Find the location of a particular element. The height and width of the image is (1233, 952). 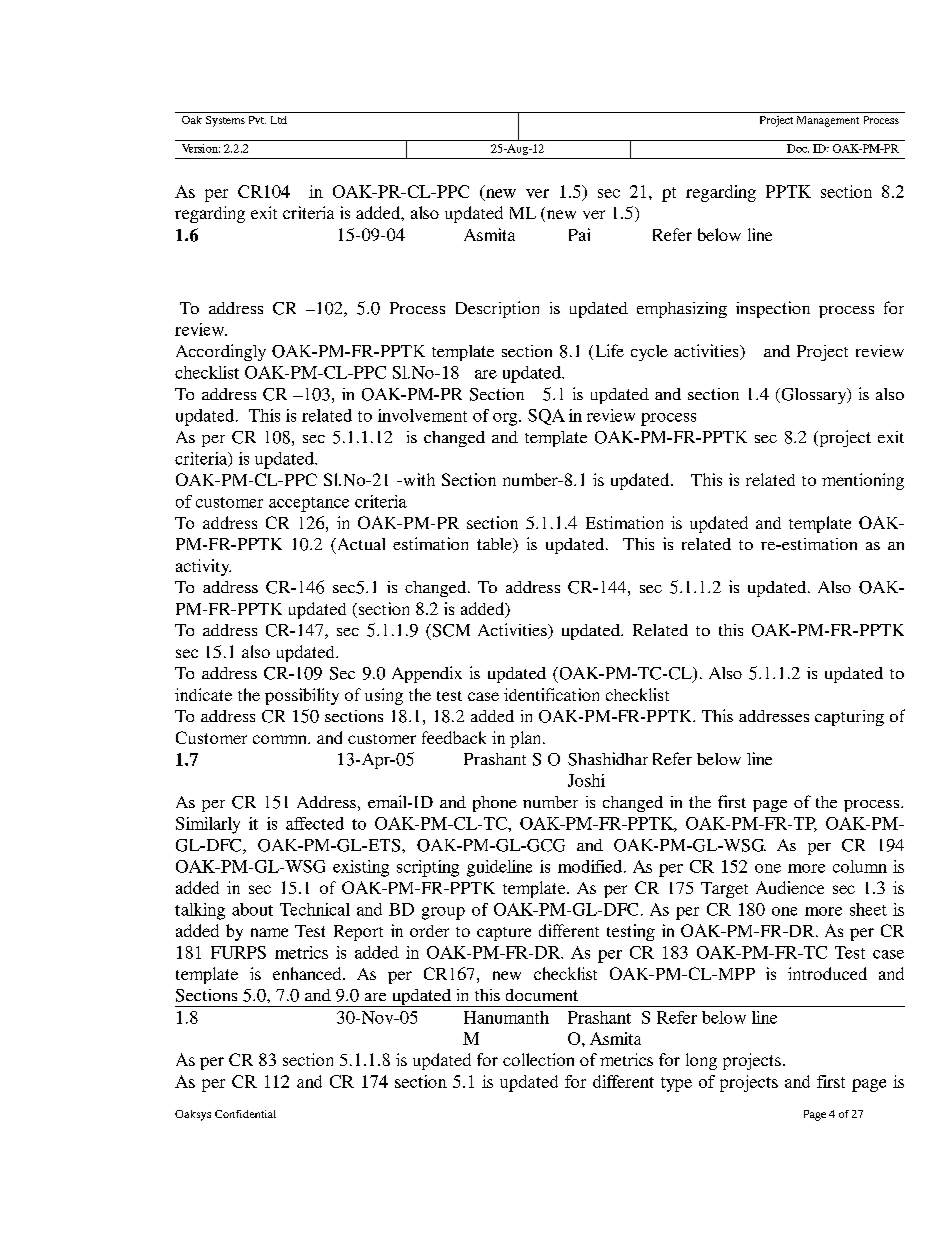

Management is located at coordinates (828, 121).
